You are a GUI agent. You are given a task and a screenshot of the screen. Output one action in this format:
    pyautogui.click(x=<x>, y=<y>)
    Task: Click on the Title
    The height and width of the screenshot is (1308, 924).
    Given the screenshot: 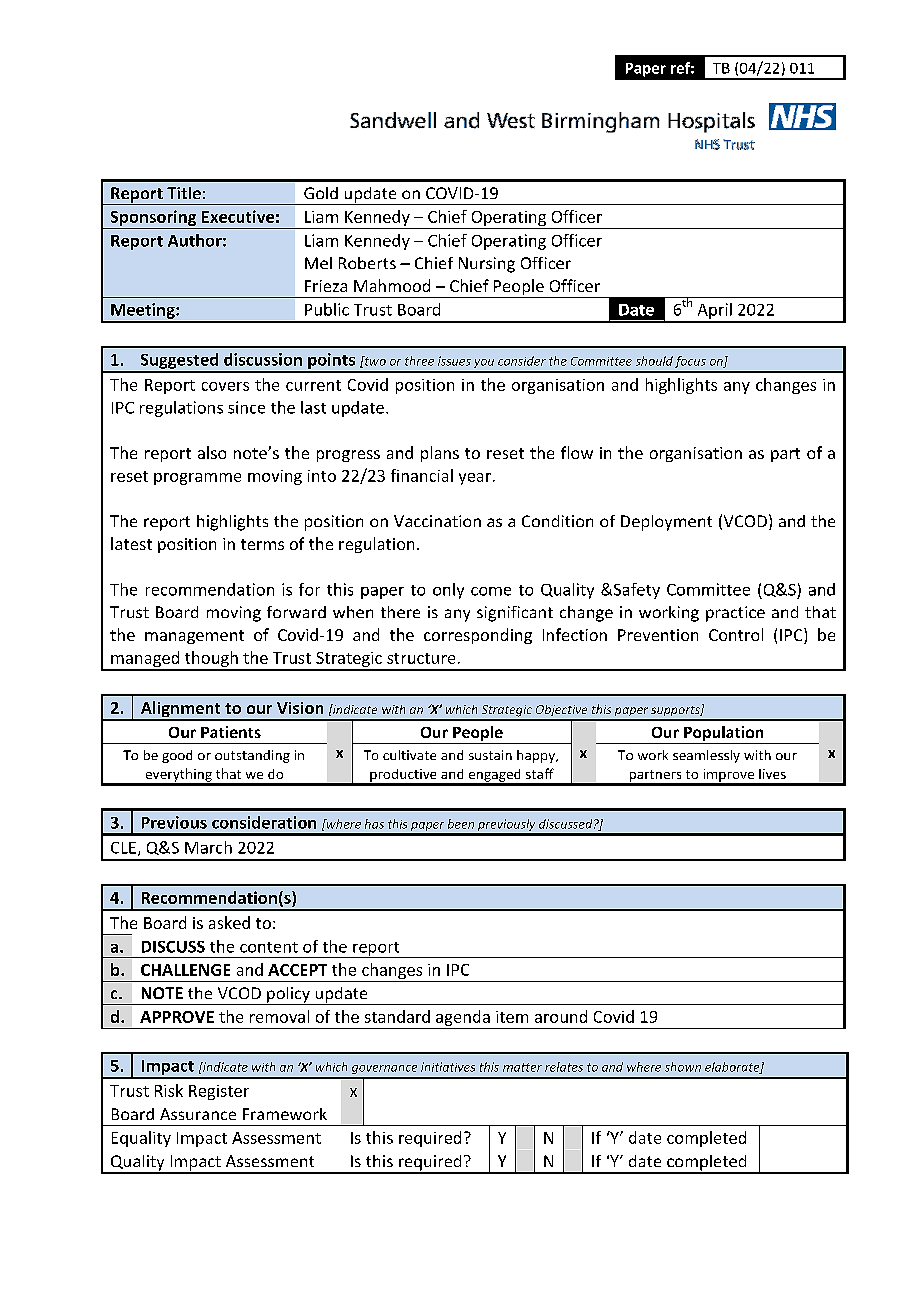 What is the action you would take?
    pyautogui.click(x=184, y=193)
